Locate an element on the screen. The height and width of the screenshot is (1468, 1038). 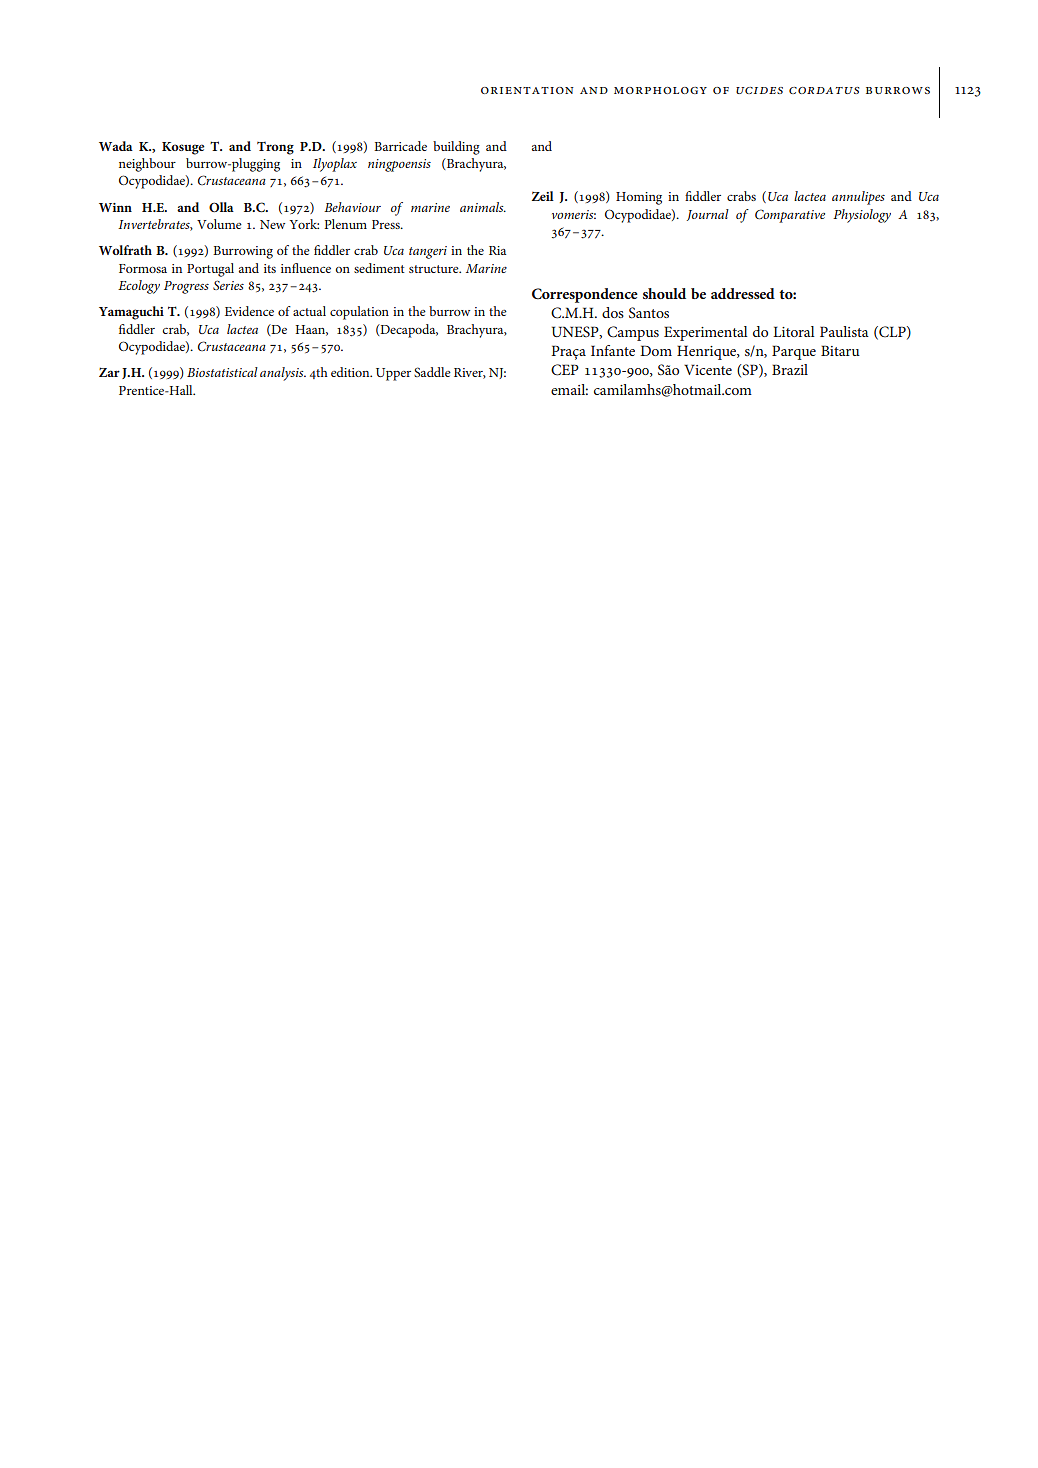
Homing is located at coordinates (639, 198).
